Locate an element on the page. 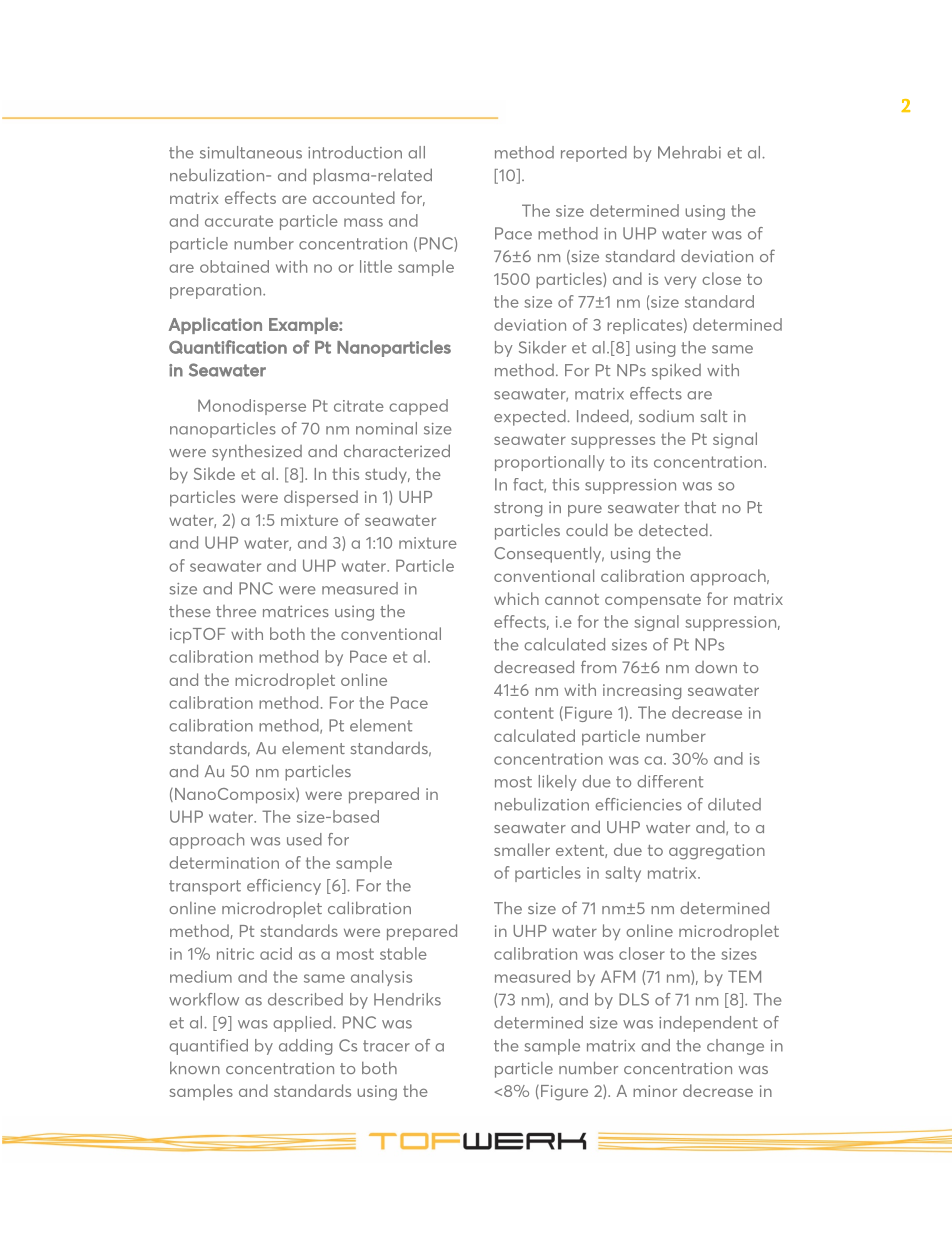 The image size is (952, 1233). which is located at coordinates (516, 598).
